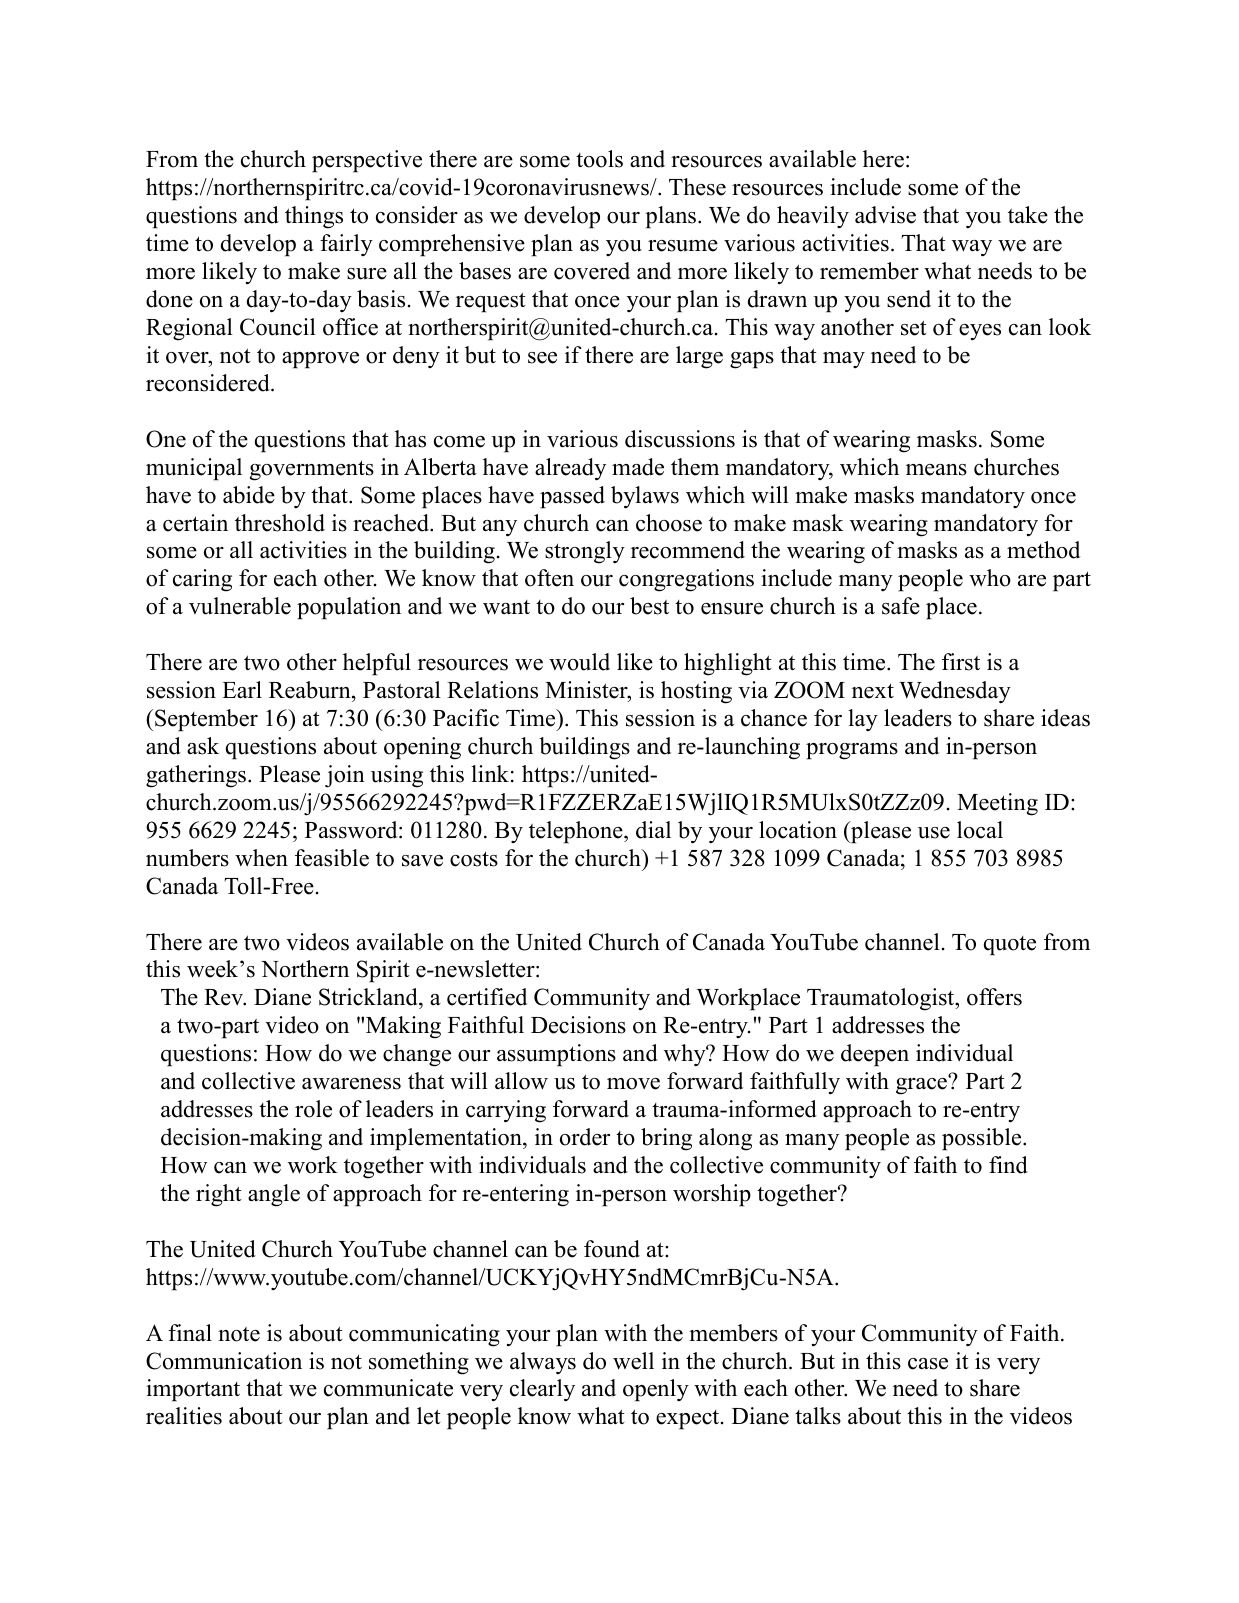 This document has height=1603, width=1239. I want to click on Communication, so click(224, 1361).
